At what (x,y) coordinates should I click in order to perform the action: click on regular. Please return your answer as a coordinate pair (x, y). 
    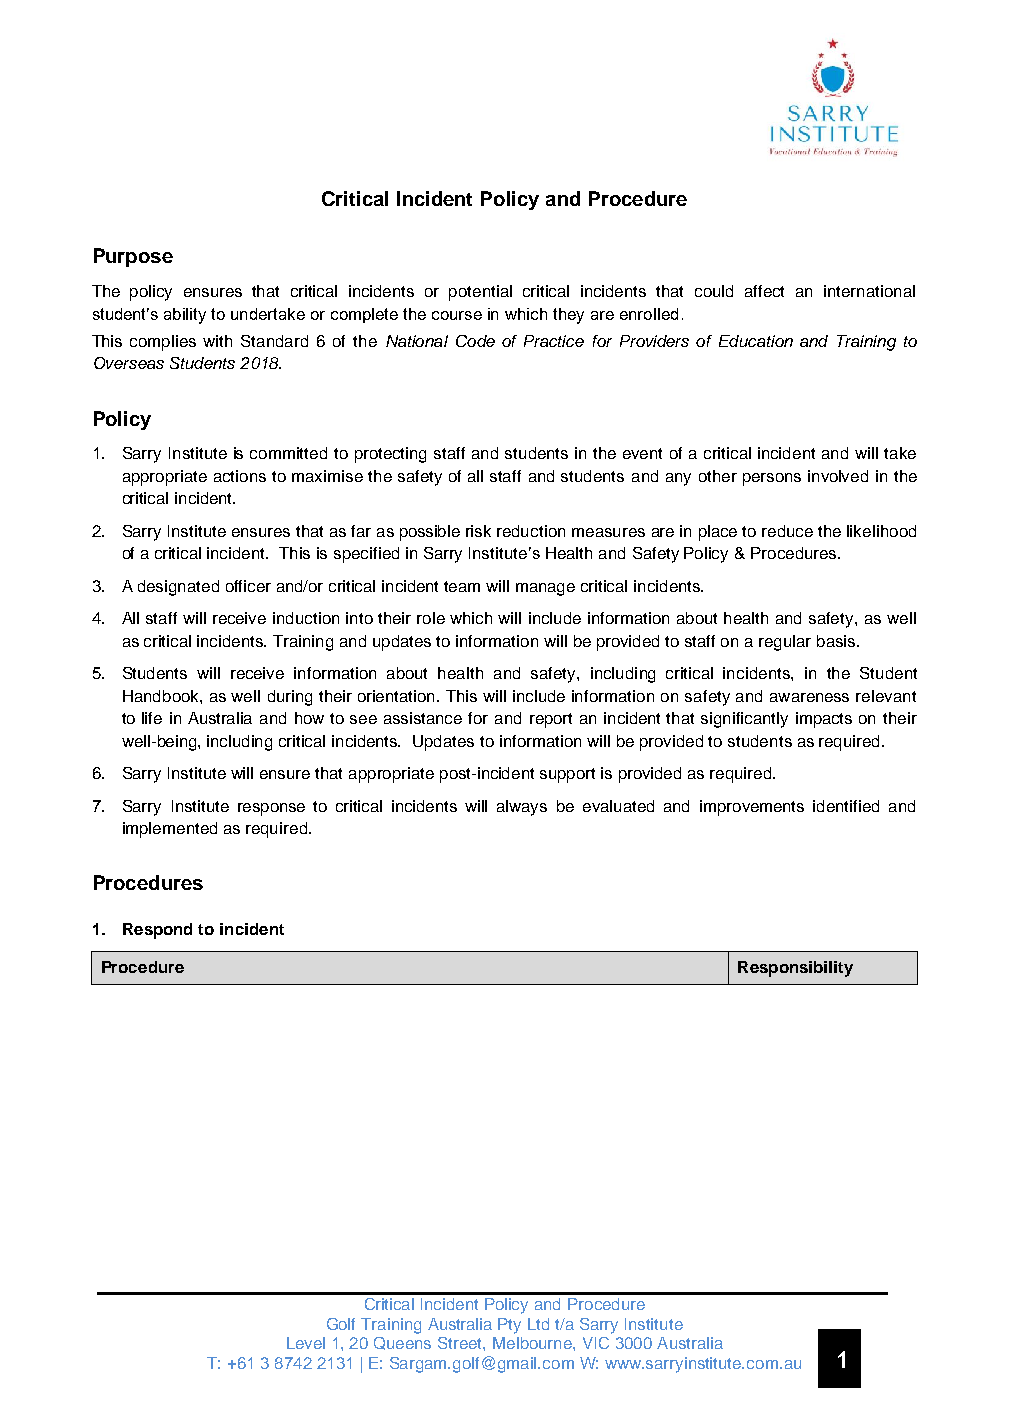
    Looking at the image, I should click on (785, 643).
